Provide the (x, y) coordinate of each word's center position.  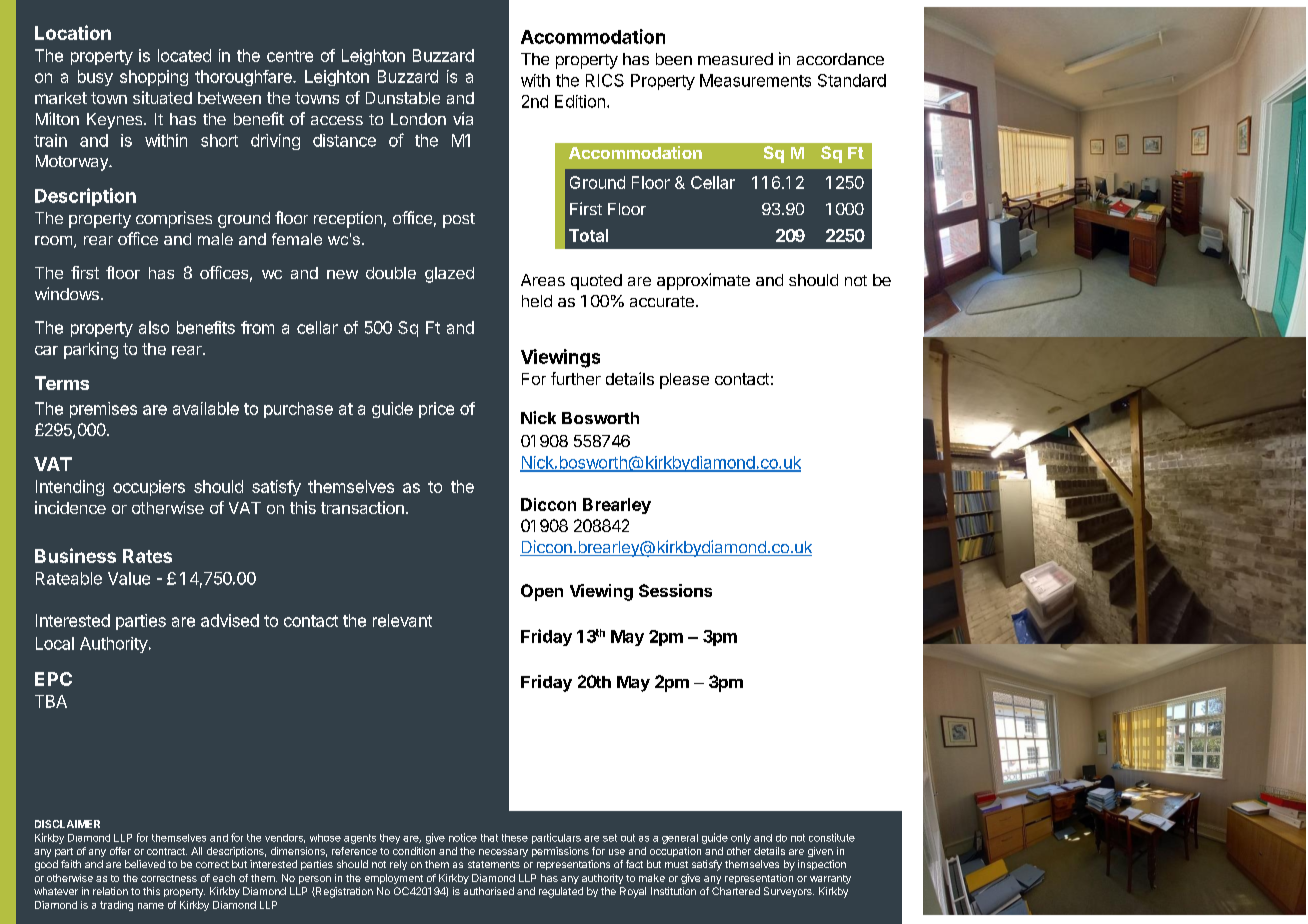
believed (145, 864)
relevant (402, 620)
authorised (489, 891)
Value (129, 578)
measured (735, 59)
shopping (154, 78)
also (154, 327)
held (537, 301)
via (463, 118)
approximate (703, 281)
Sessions (675, 590)
